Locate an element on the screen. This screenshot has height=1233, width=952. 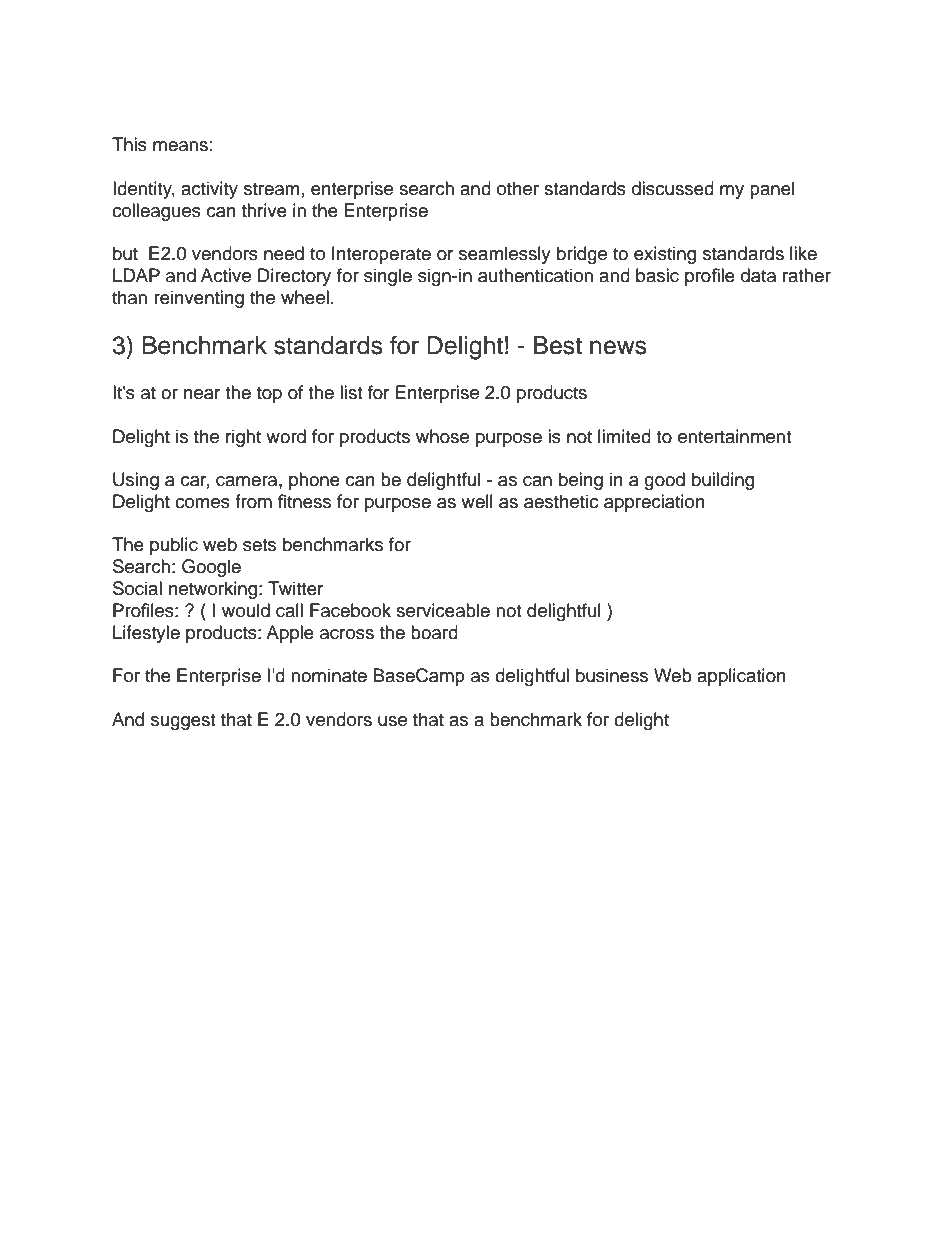
entertainment is located at coordinates (734, 436).
